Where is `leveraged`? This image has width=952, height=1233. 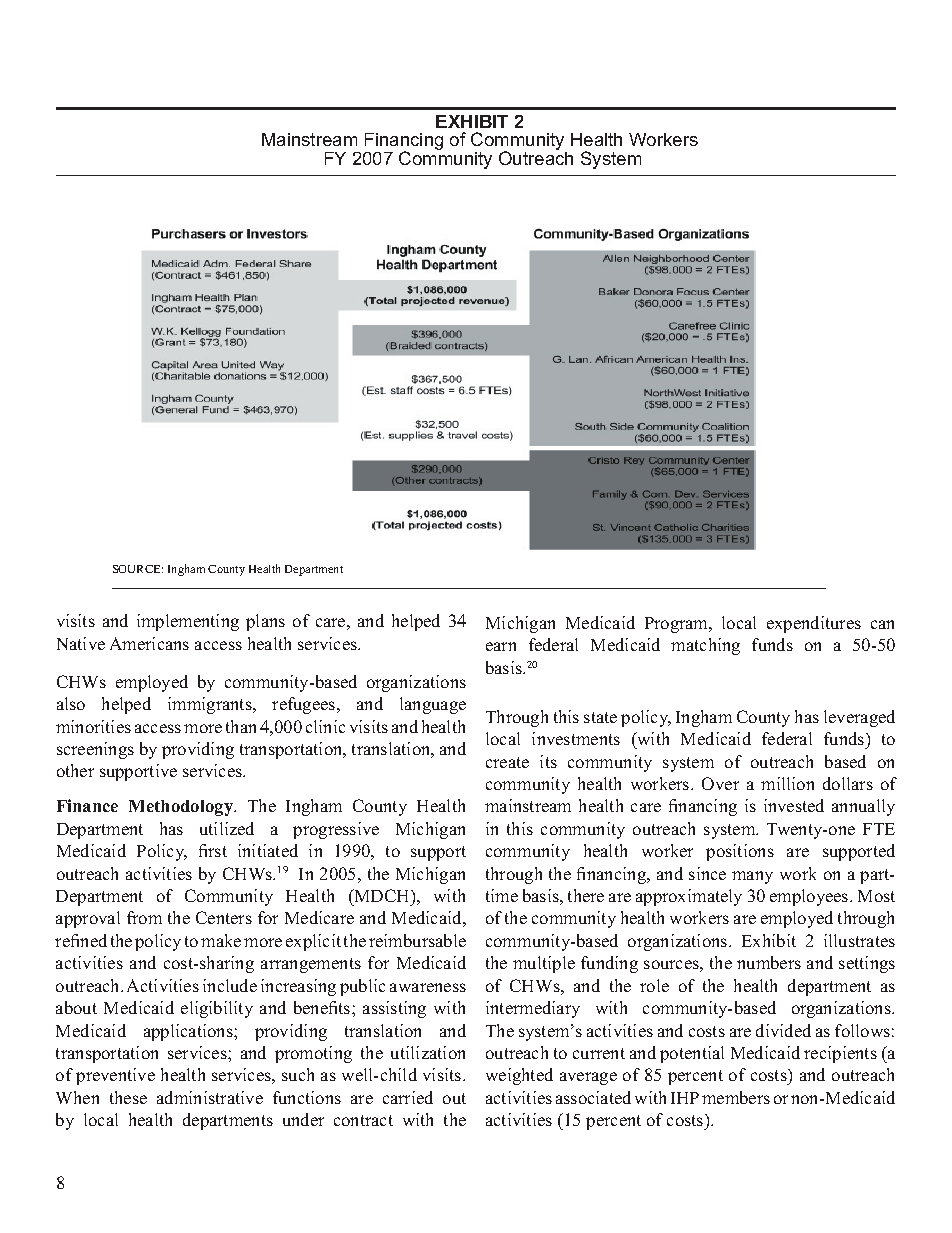 leveraged is located at coordinates (859, 718).
